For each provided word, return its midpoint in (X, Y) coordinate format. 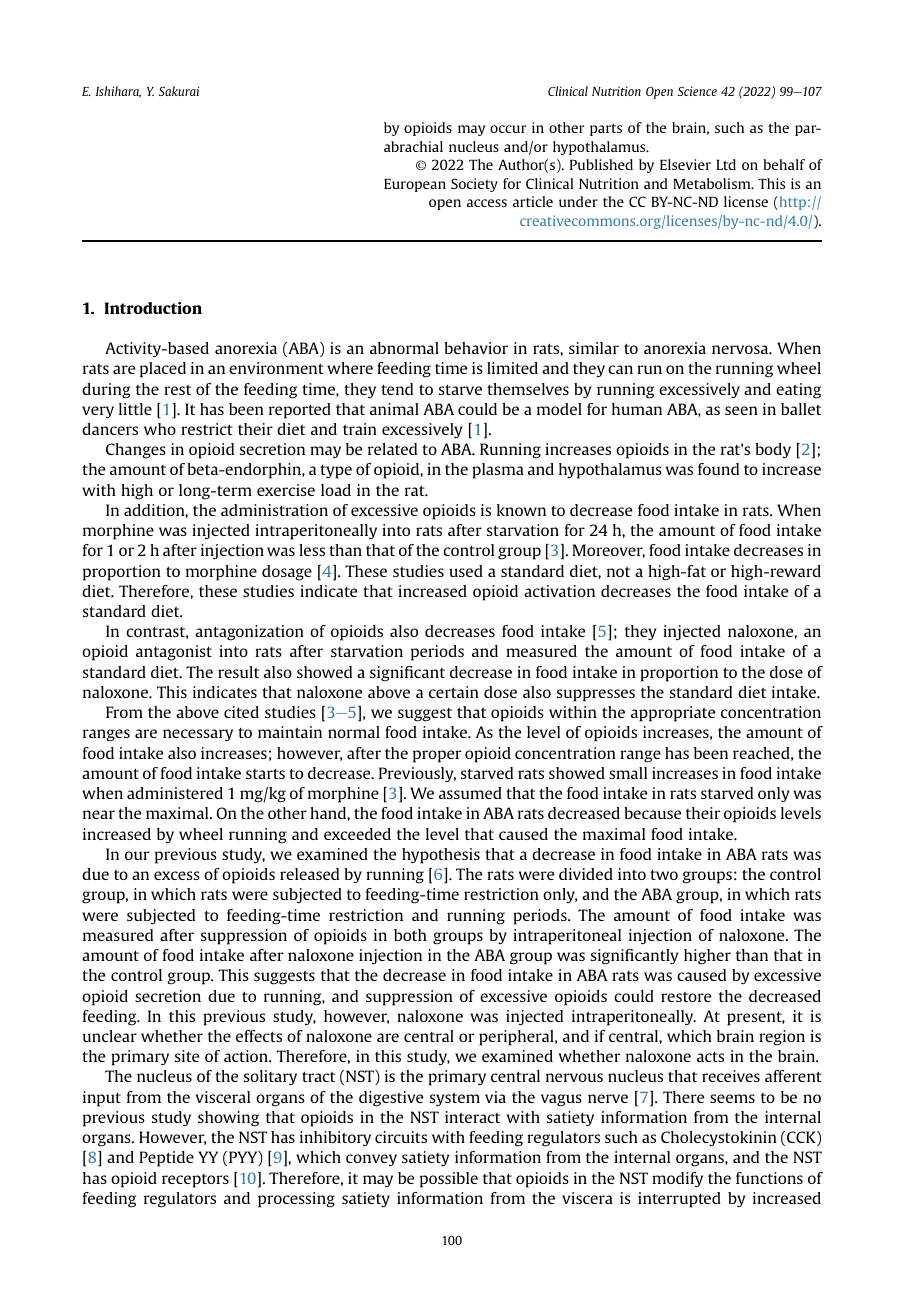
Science (697, 91)
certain (454, 692)
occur (508, 129)
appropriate (673, 714)
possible (449, 1180)
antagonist (174, 653)
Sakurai (179, 91)
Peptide (166, 1159)
